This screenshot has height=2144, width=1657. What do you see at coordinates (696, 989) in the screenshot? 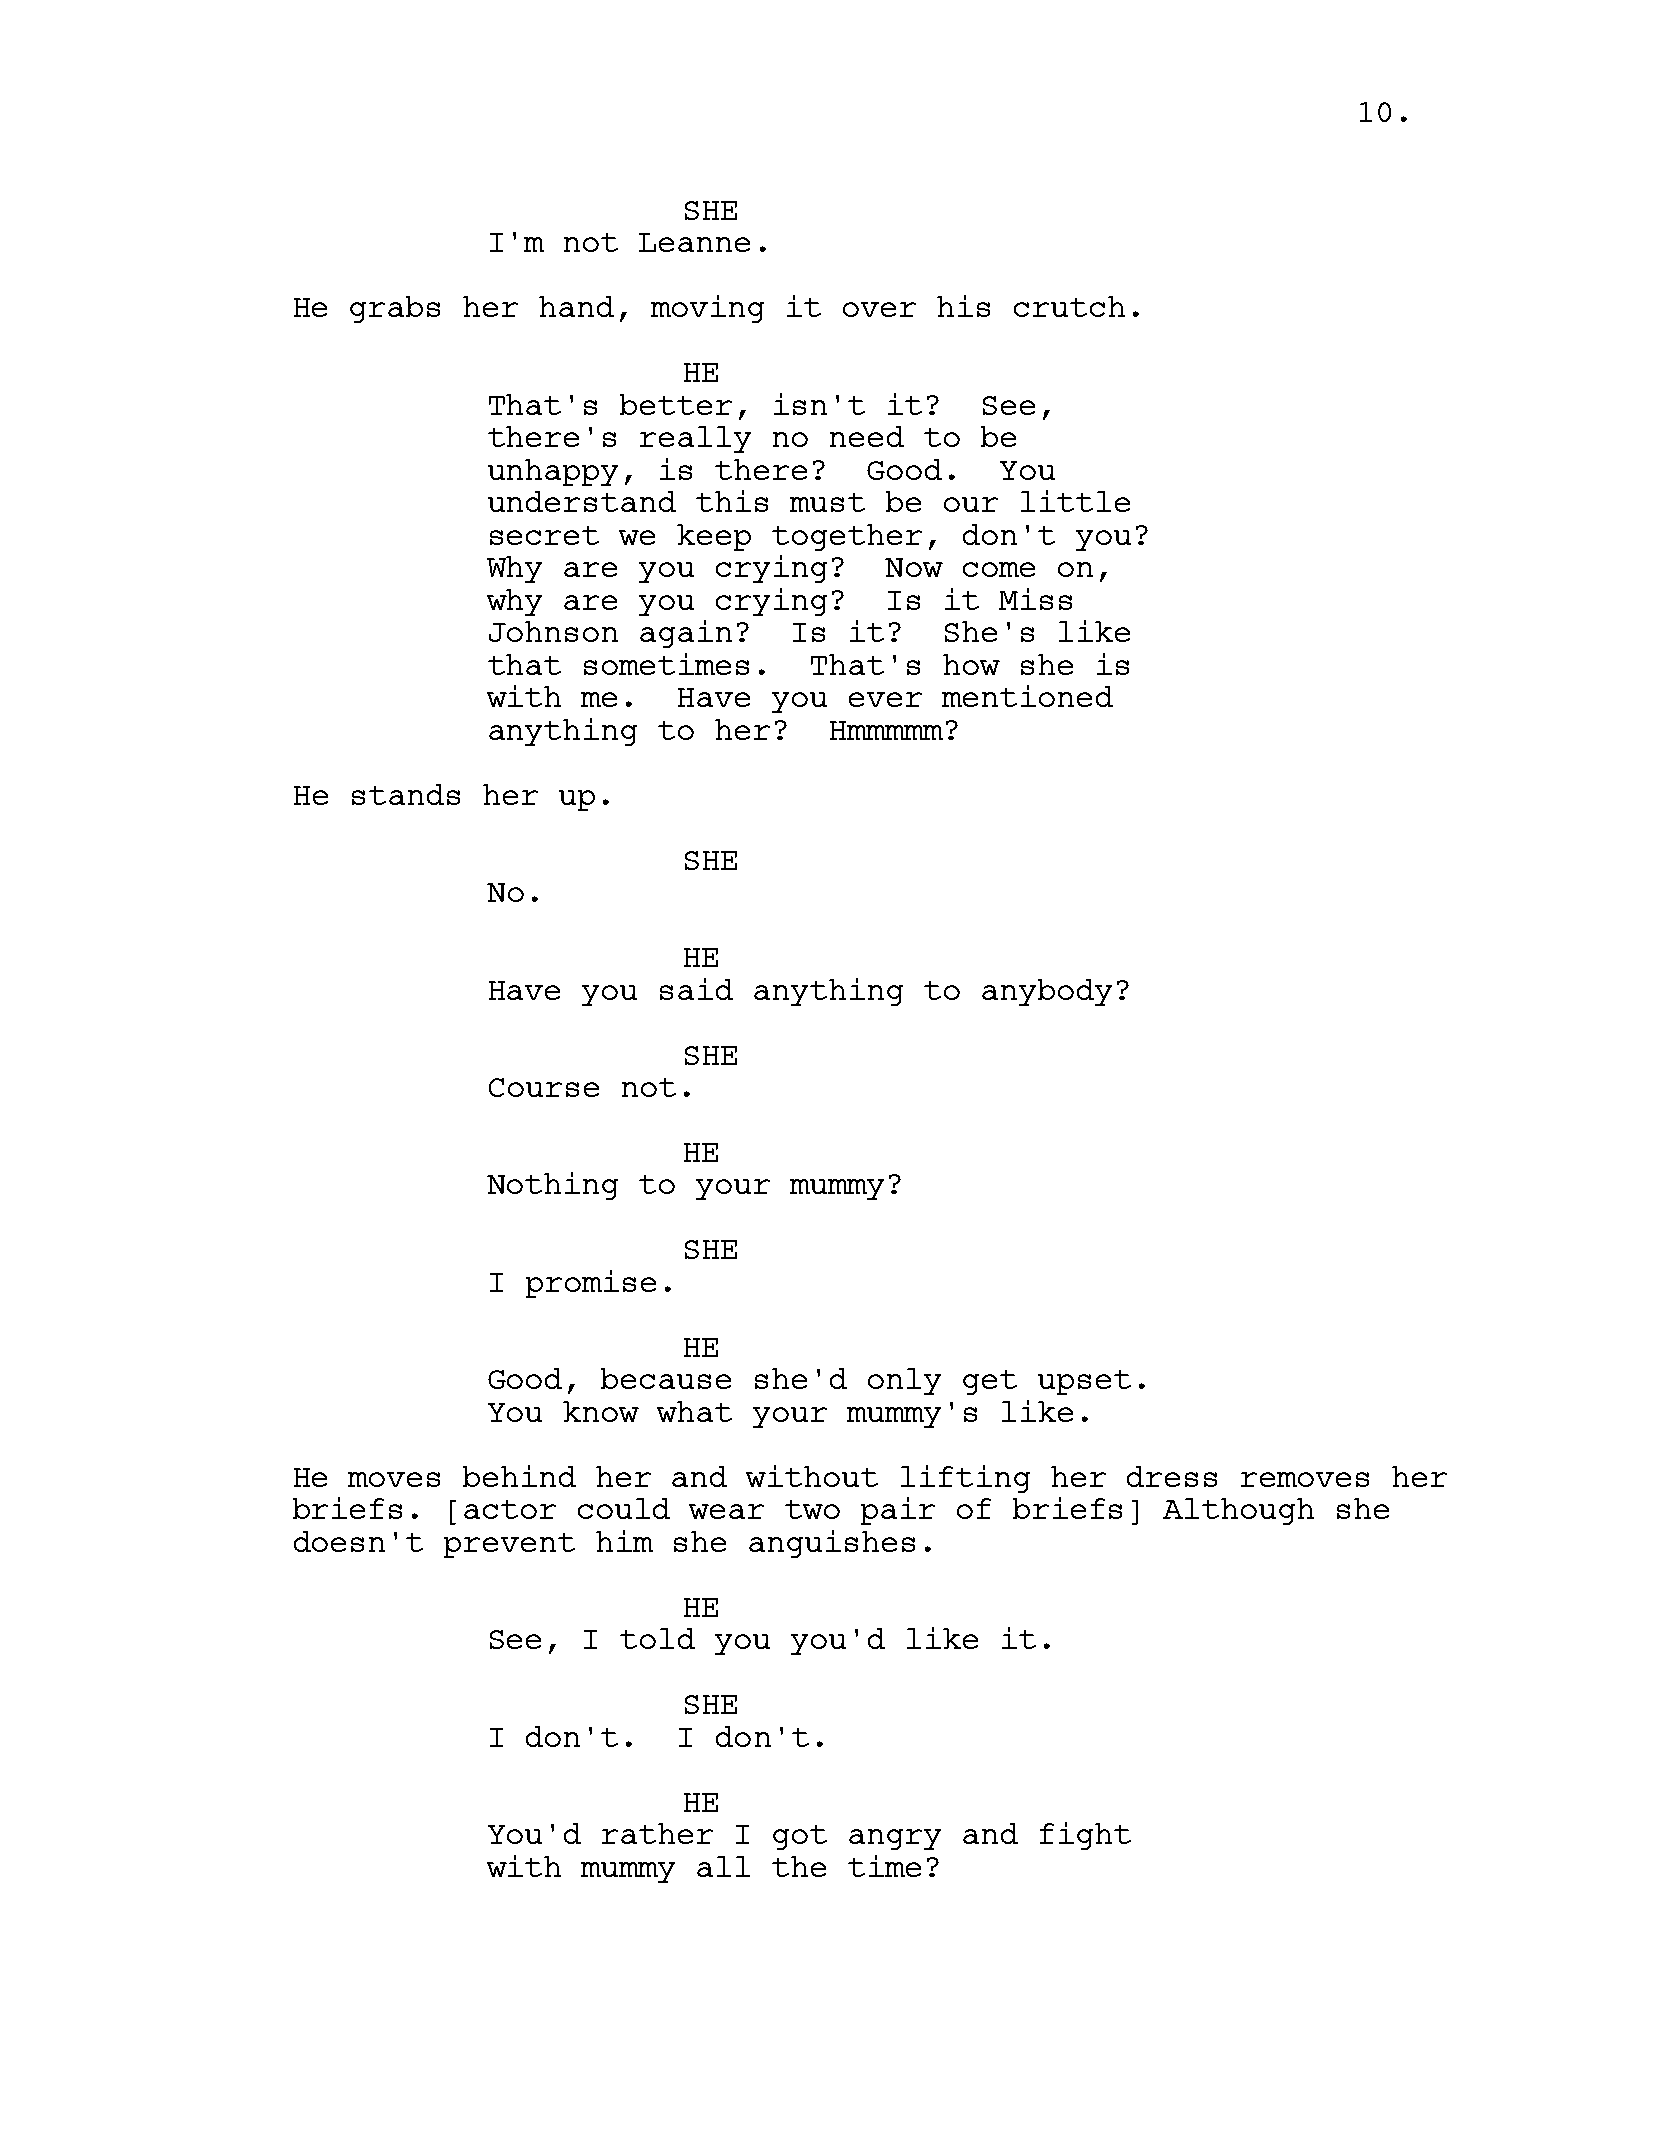
I see `said` at bounding box center [696, 989].
